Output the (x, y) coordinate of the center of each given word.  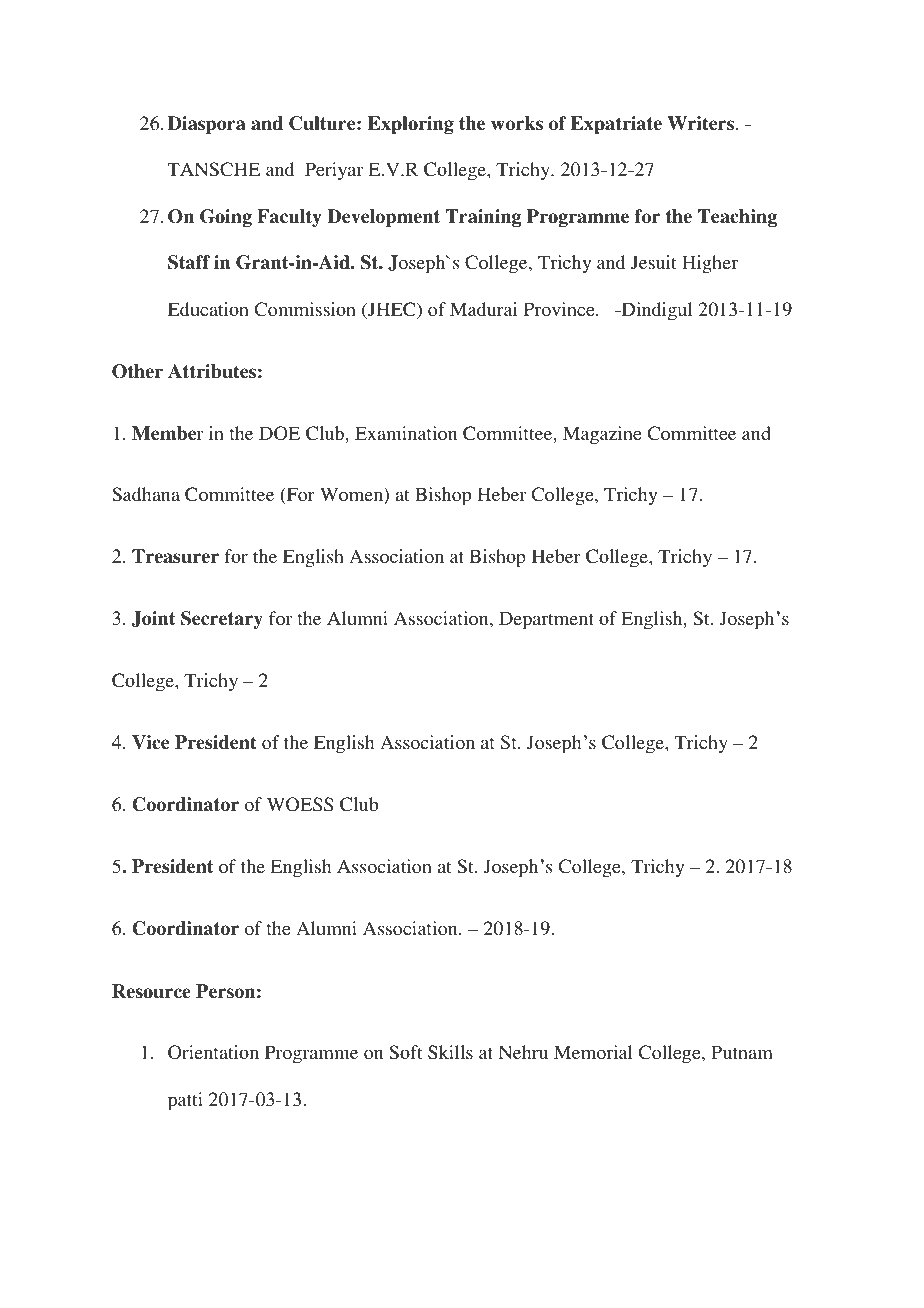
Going (226, 218)
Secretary (222, 620)
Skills (450, 1052)
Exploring (411, 125)
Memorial (593, 1052)
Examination (406, 433)
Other (137, 371)
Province (560, 309)
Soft (406, 1052)
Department (546, 620)
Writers (702, 123)
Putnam (742, 1052)
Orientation (213, 1052)
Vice (150, 742)
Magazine (602, 435)
